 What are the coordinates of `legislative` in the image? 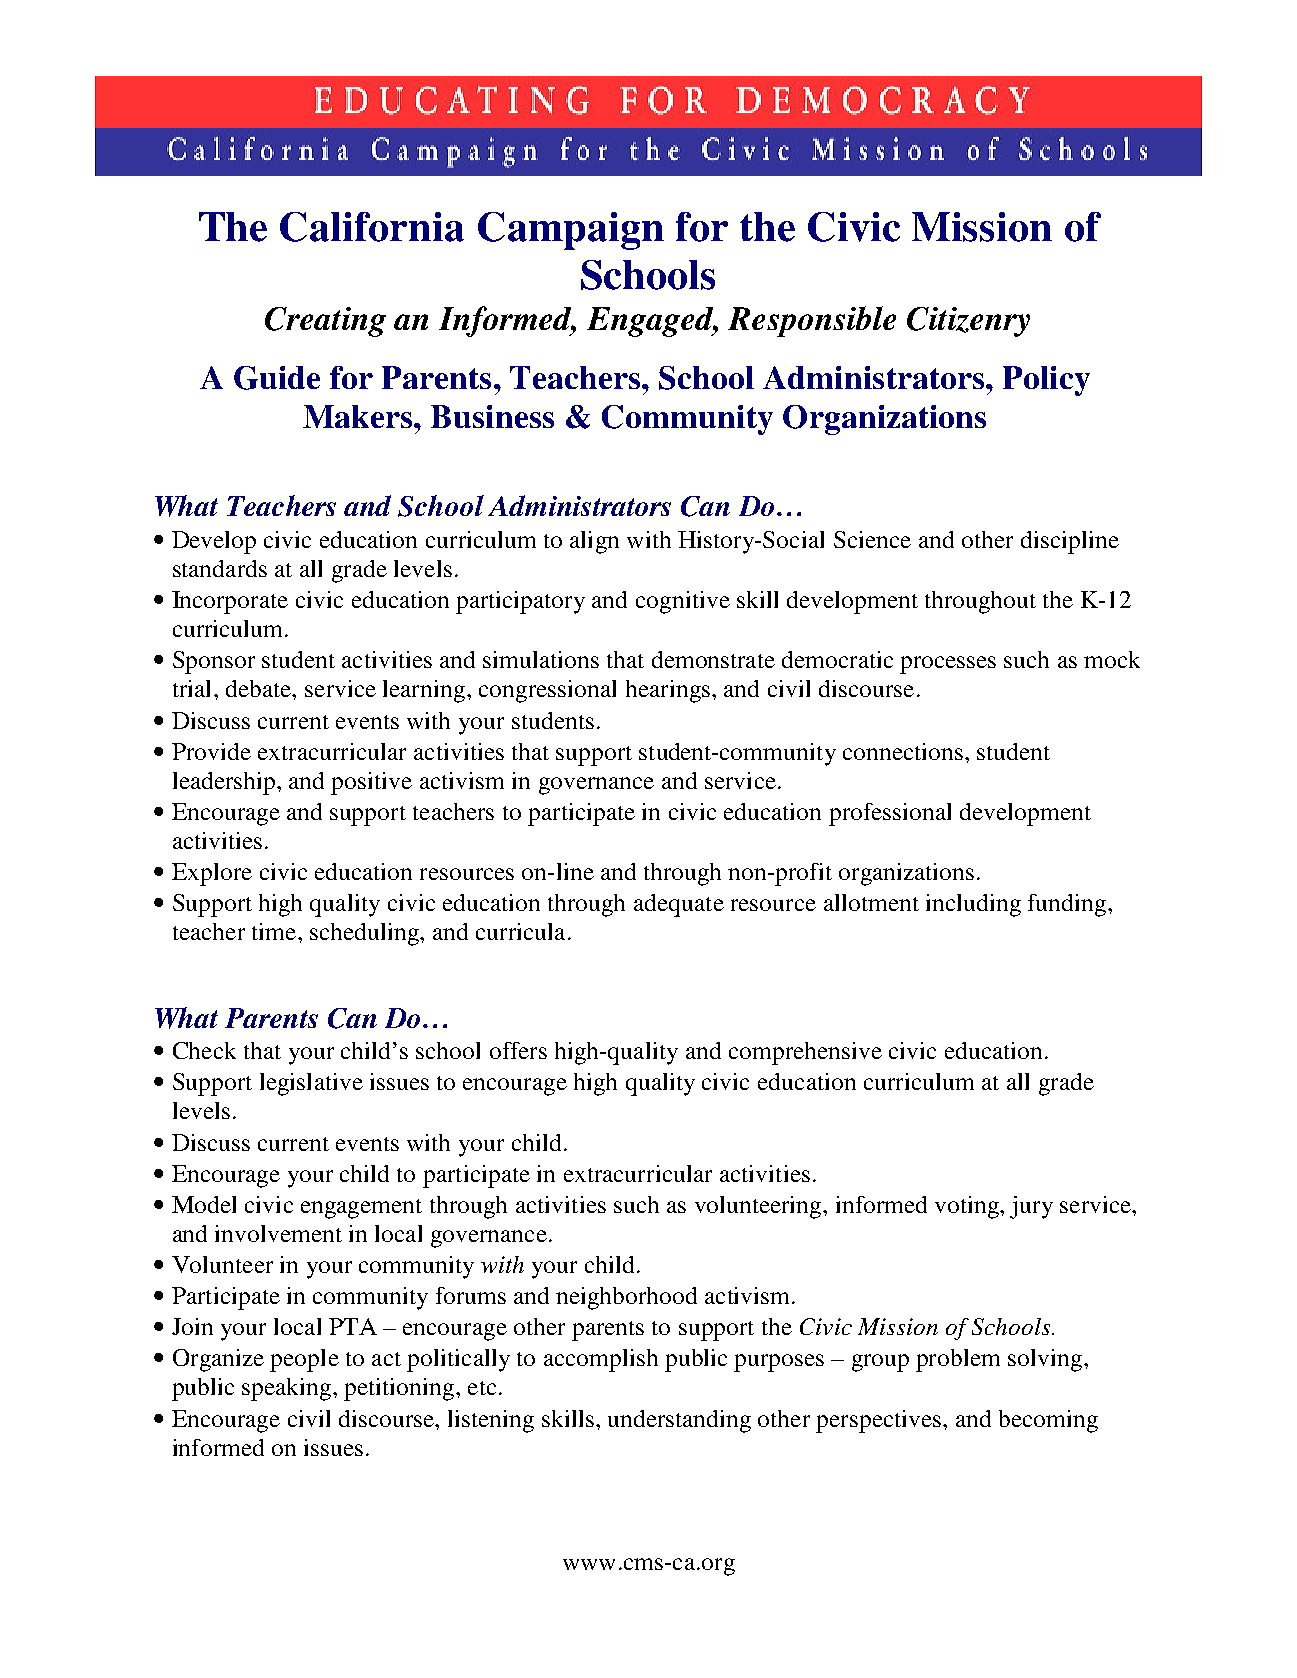 It's located at (311, 1084).
